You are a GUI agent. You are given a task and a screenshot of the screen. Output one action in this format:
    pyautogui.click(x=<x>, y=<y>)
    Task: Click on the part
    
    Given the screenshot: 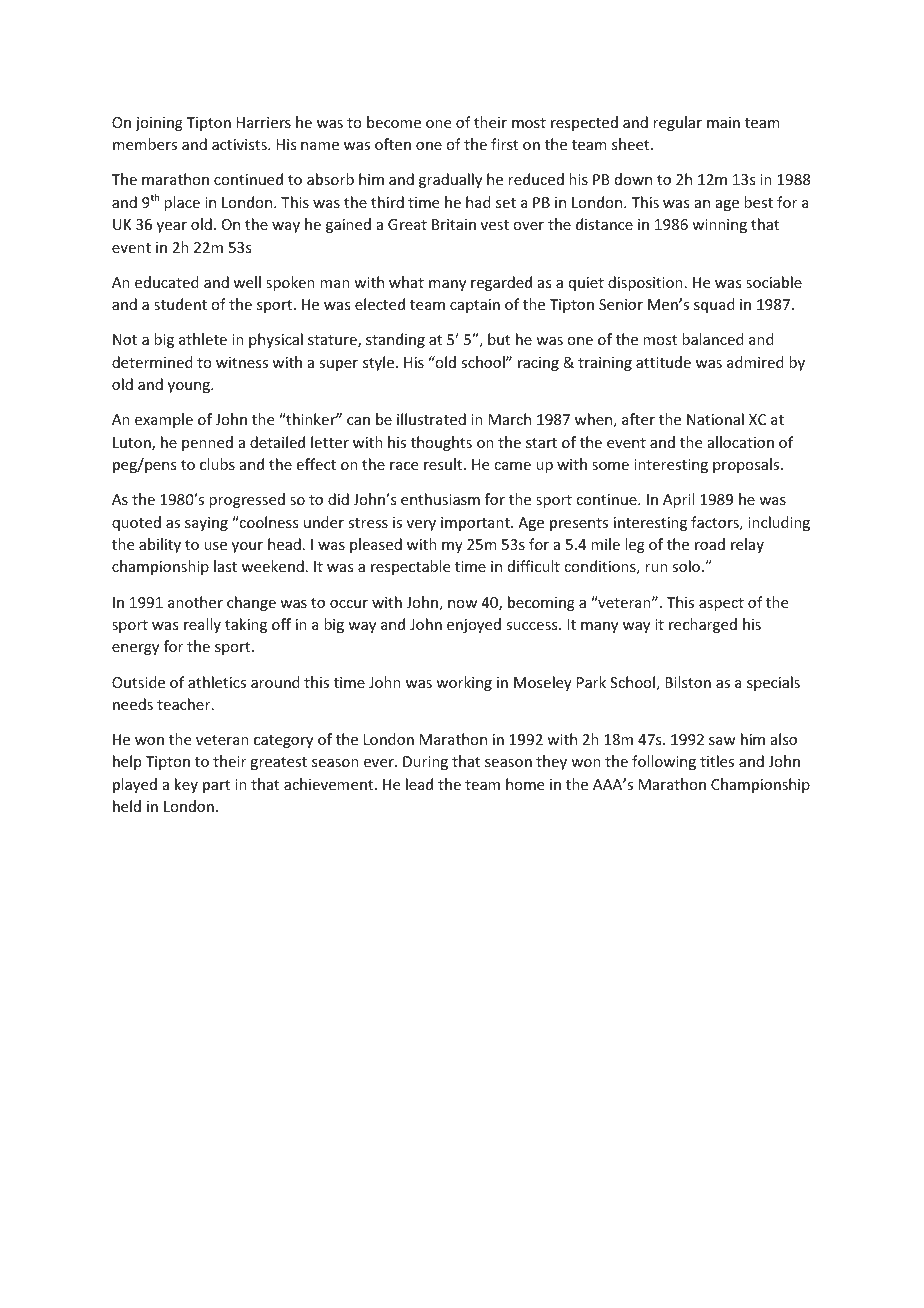 What is the action you would take?
    pyautogui.click(x=216, y=786)
